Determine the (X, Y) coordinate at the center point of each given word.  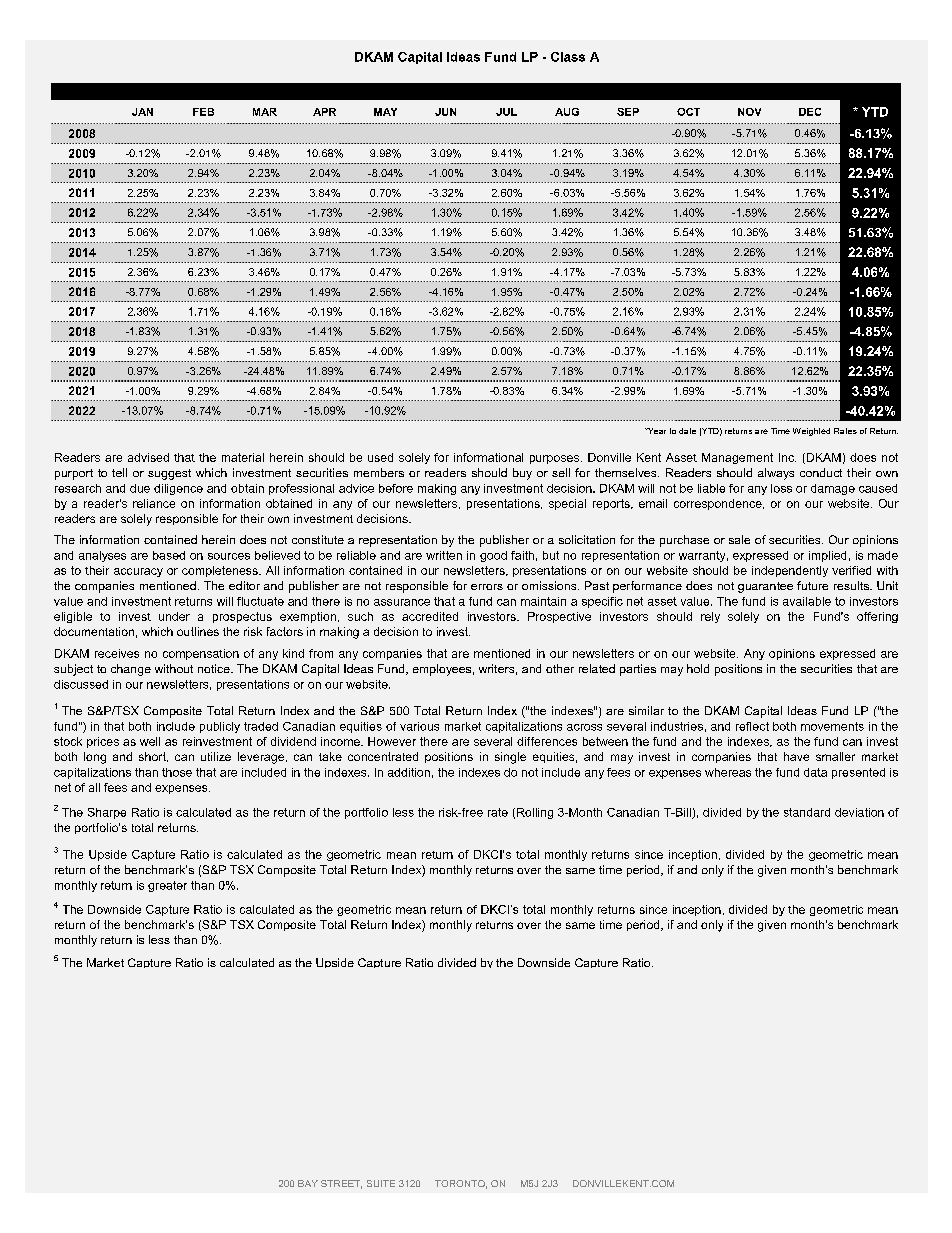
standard (807, 812)
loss (781, 488)
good (493, 556)
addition (409, 772)
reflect (752, 726)
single (510, 758)
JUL (506, 112)
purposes (556, 459)
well (150, 741)
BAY (308, 1183)
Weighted (811, 432)
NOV (749, 112)
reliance (154, 503)
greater (167, 886)
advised (148, 457)
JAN (142, 112)
